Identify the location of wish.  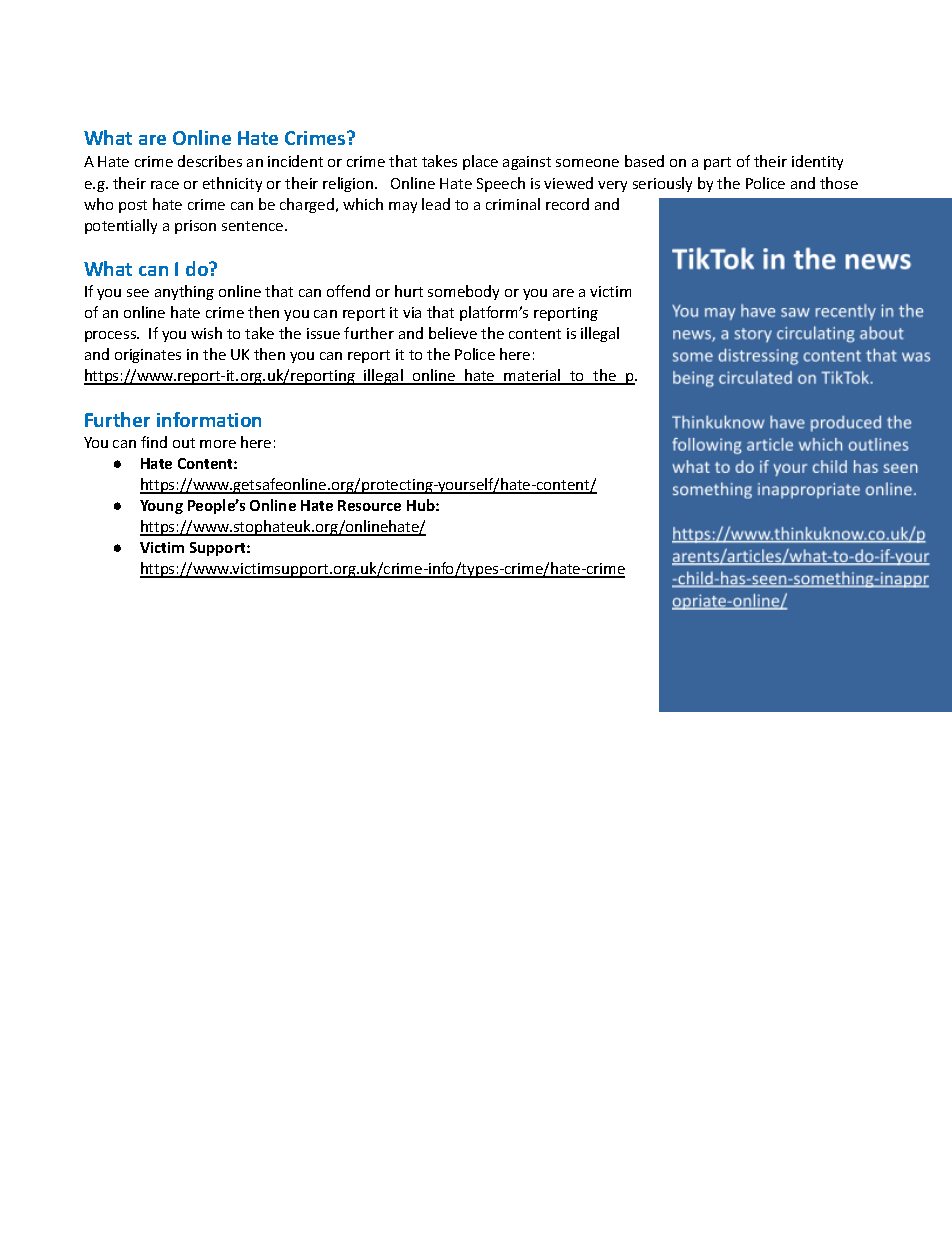
(206, 333).
